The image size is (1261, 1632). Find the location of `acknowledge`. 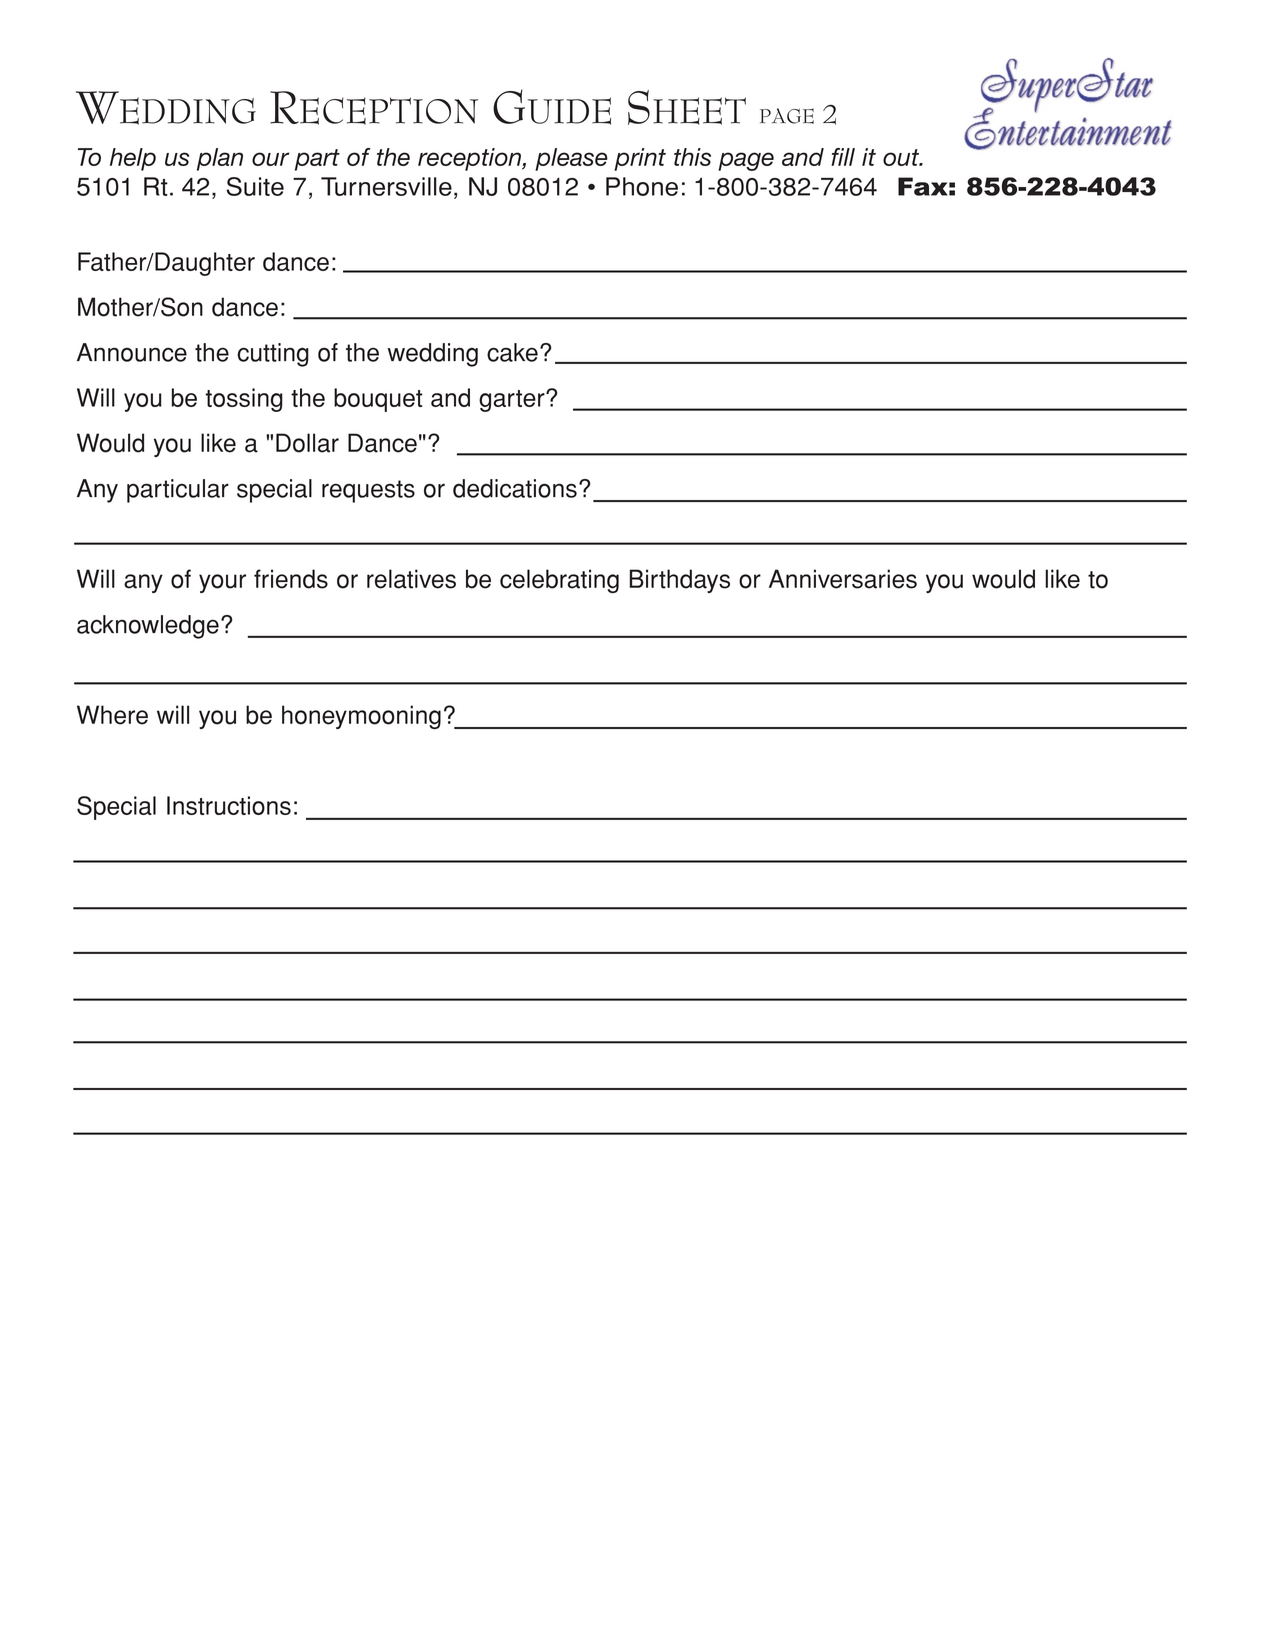

acknowledge is located at coordinates (148, 627).
